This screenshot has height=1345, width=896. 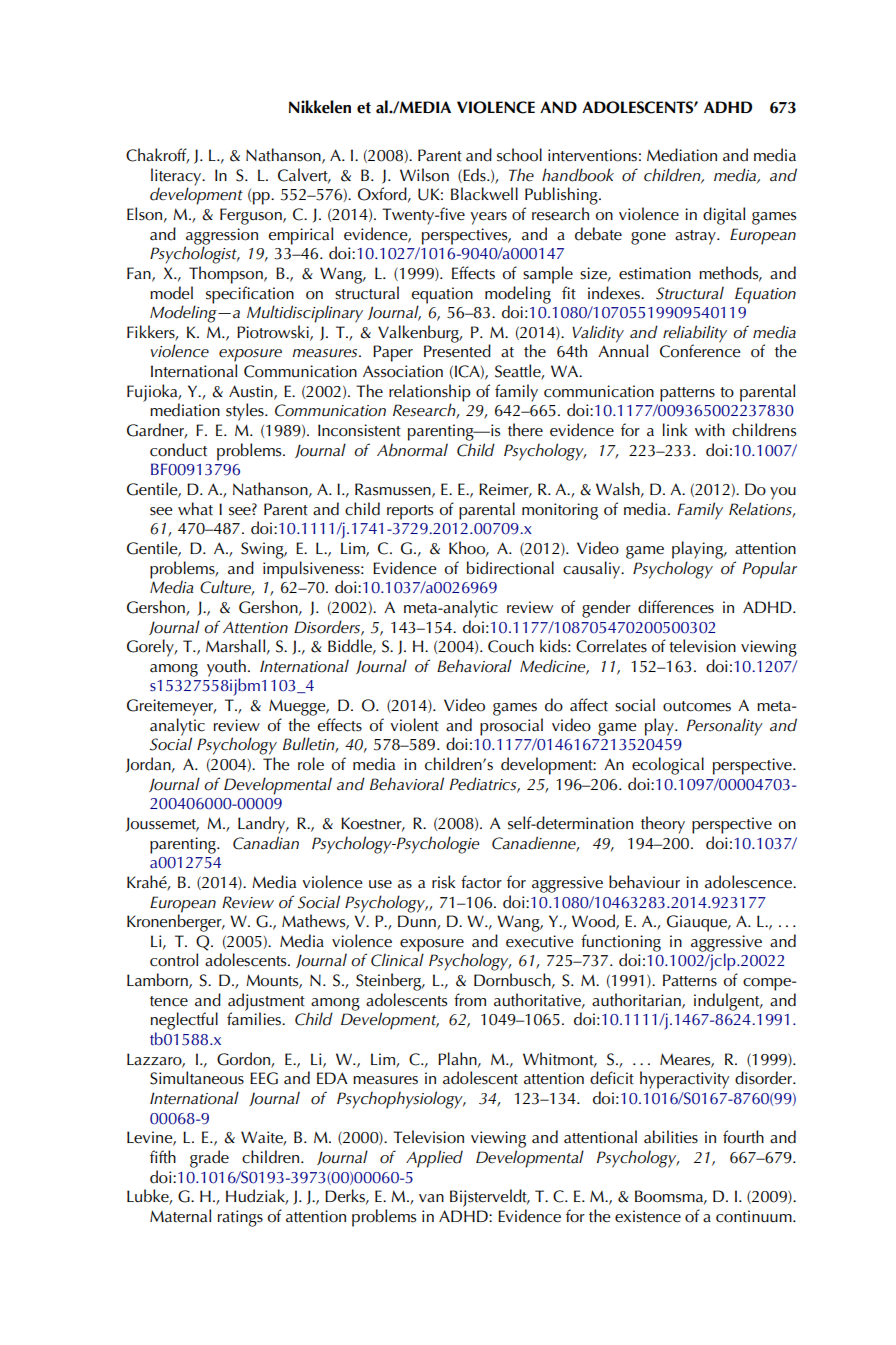 I want to click on Couch, so click(x=511, y=646).
